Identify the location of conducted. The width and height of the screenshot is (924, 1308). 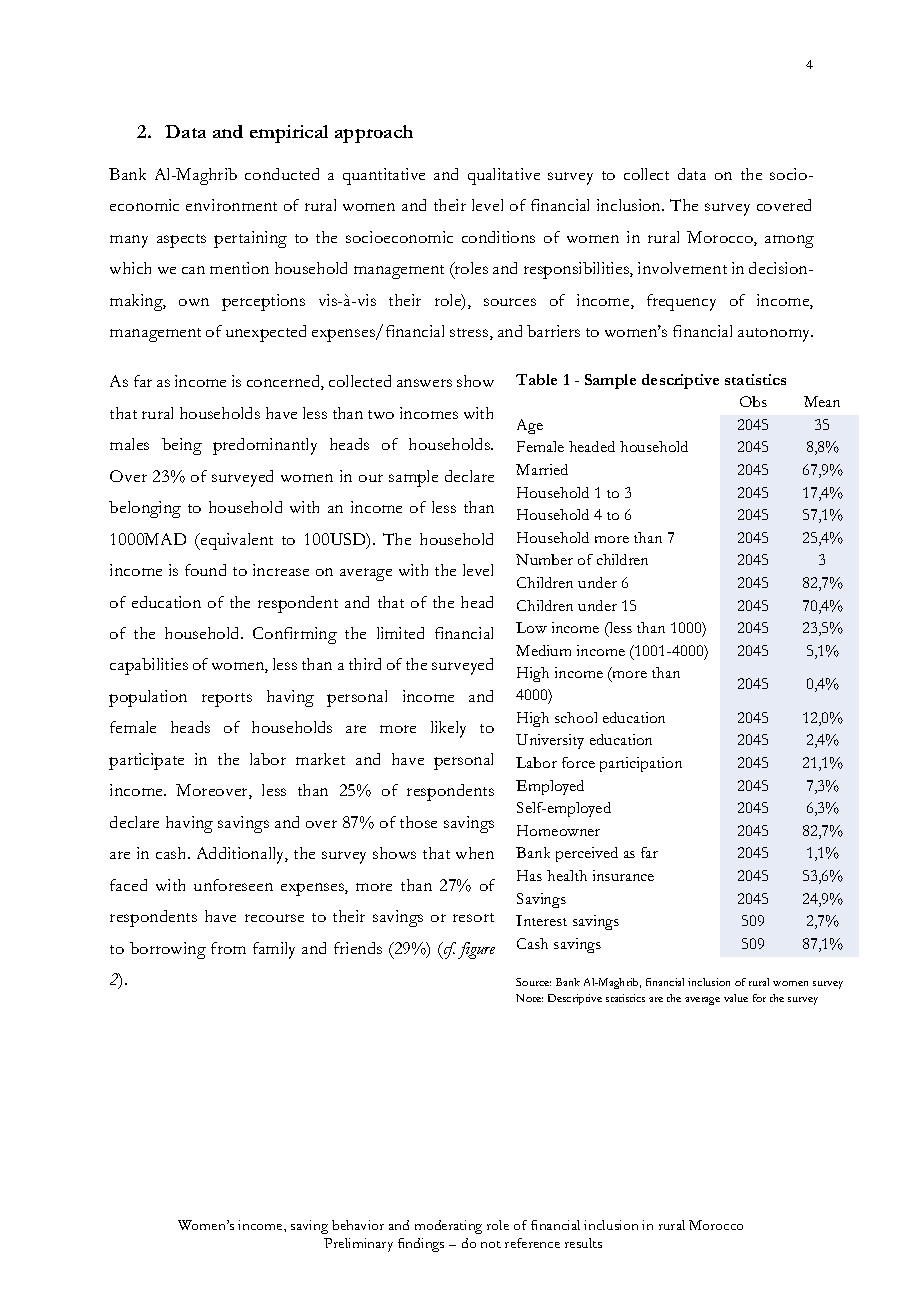
(282, 174).
